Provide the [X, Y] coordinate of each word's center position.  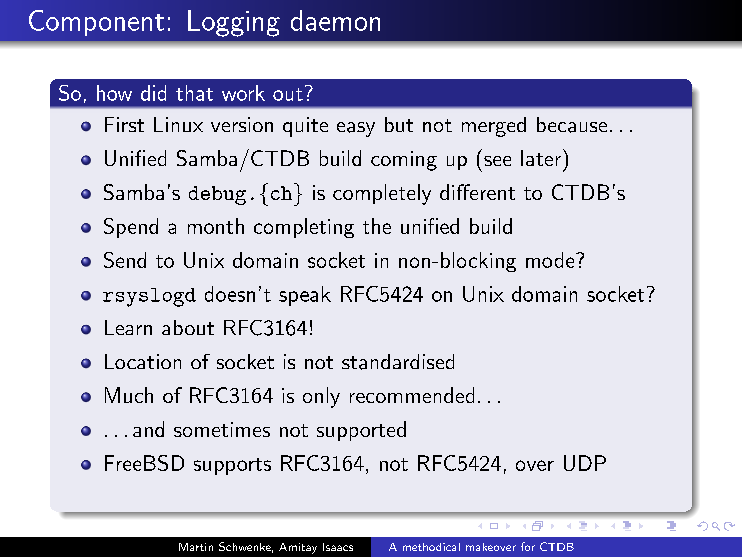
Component [96, 23]
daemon [335, 20]
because [572, 125]
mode [550, 260]
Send [125, 260]
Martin [196, 547]
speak [305, 296]
